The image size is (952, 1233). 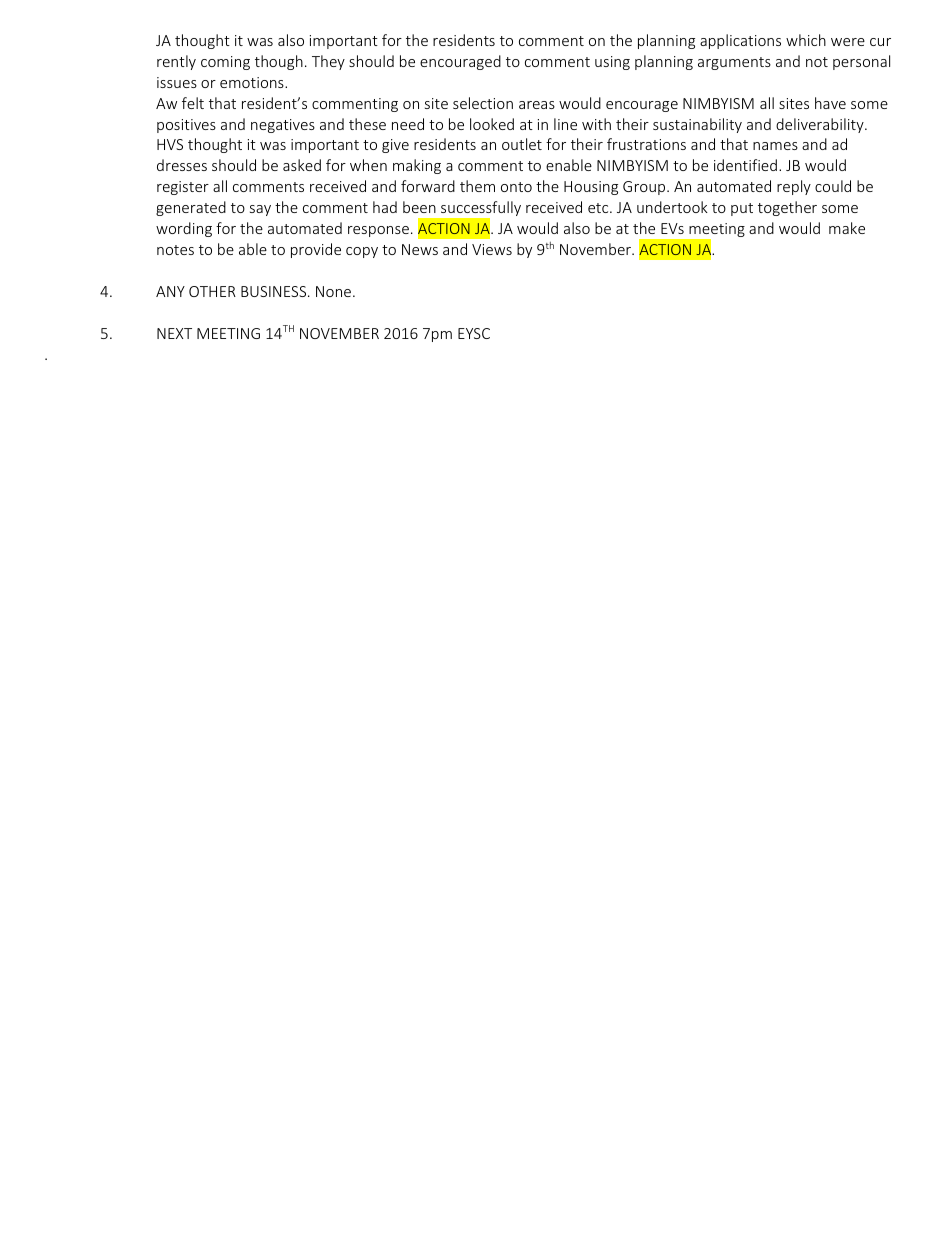 What do you see at coordinates (275, 291) in the screenshot?
I see `BUSINESS` at bounding box center [275, 291].
